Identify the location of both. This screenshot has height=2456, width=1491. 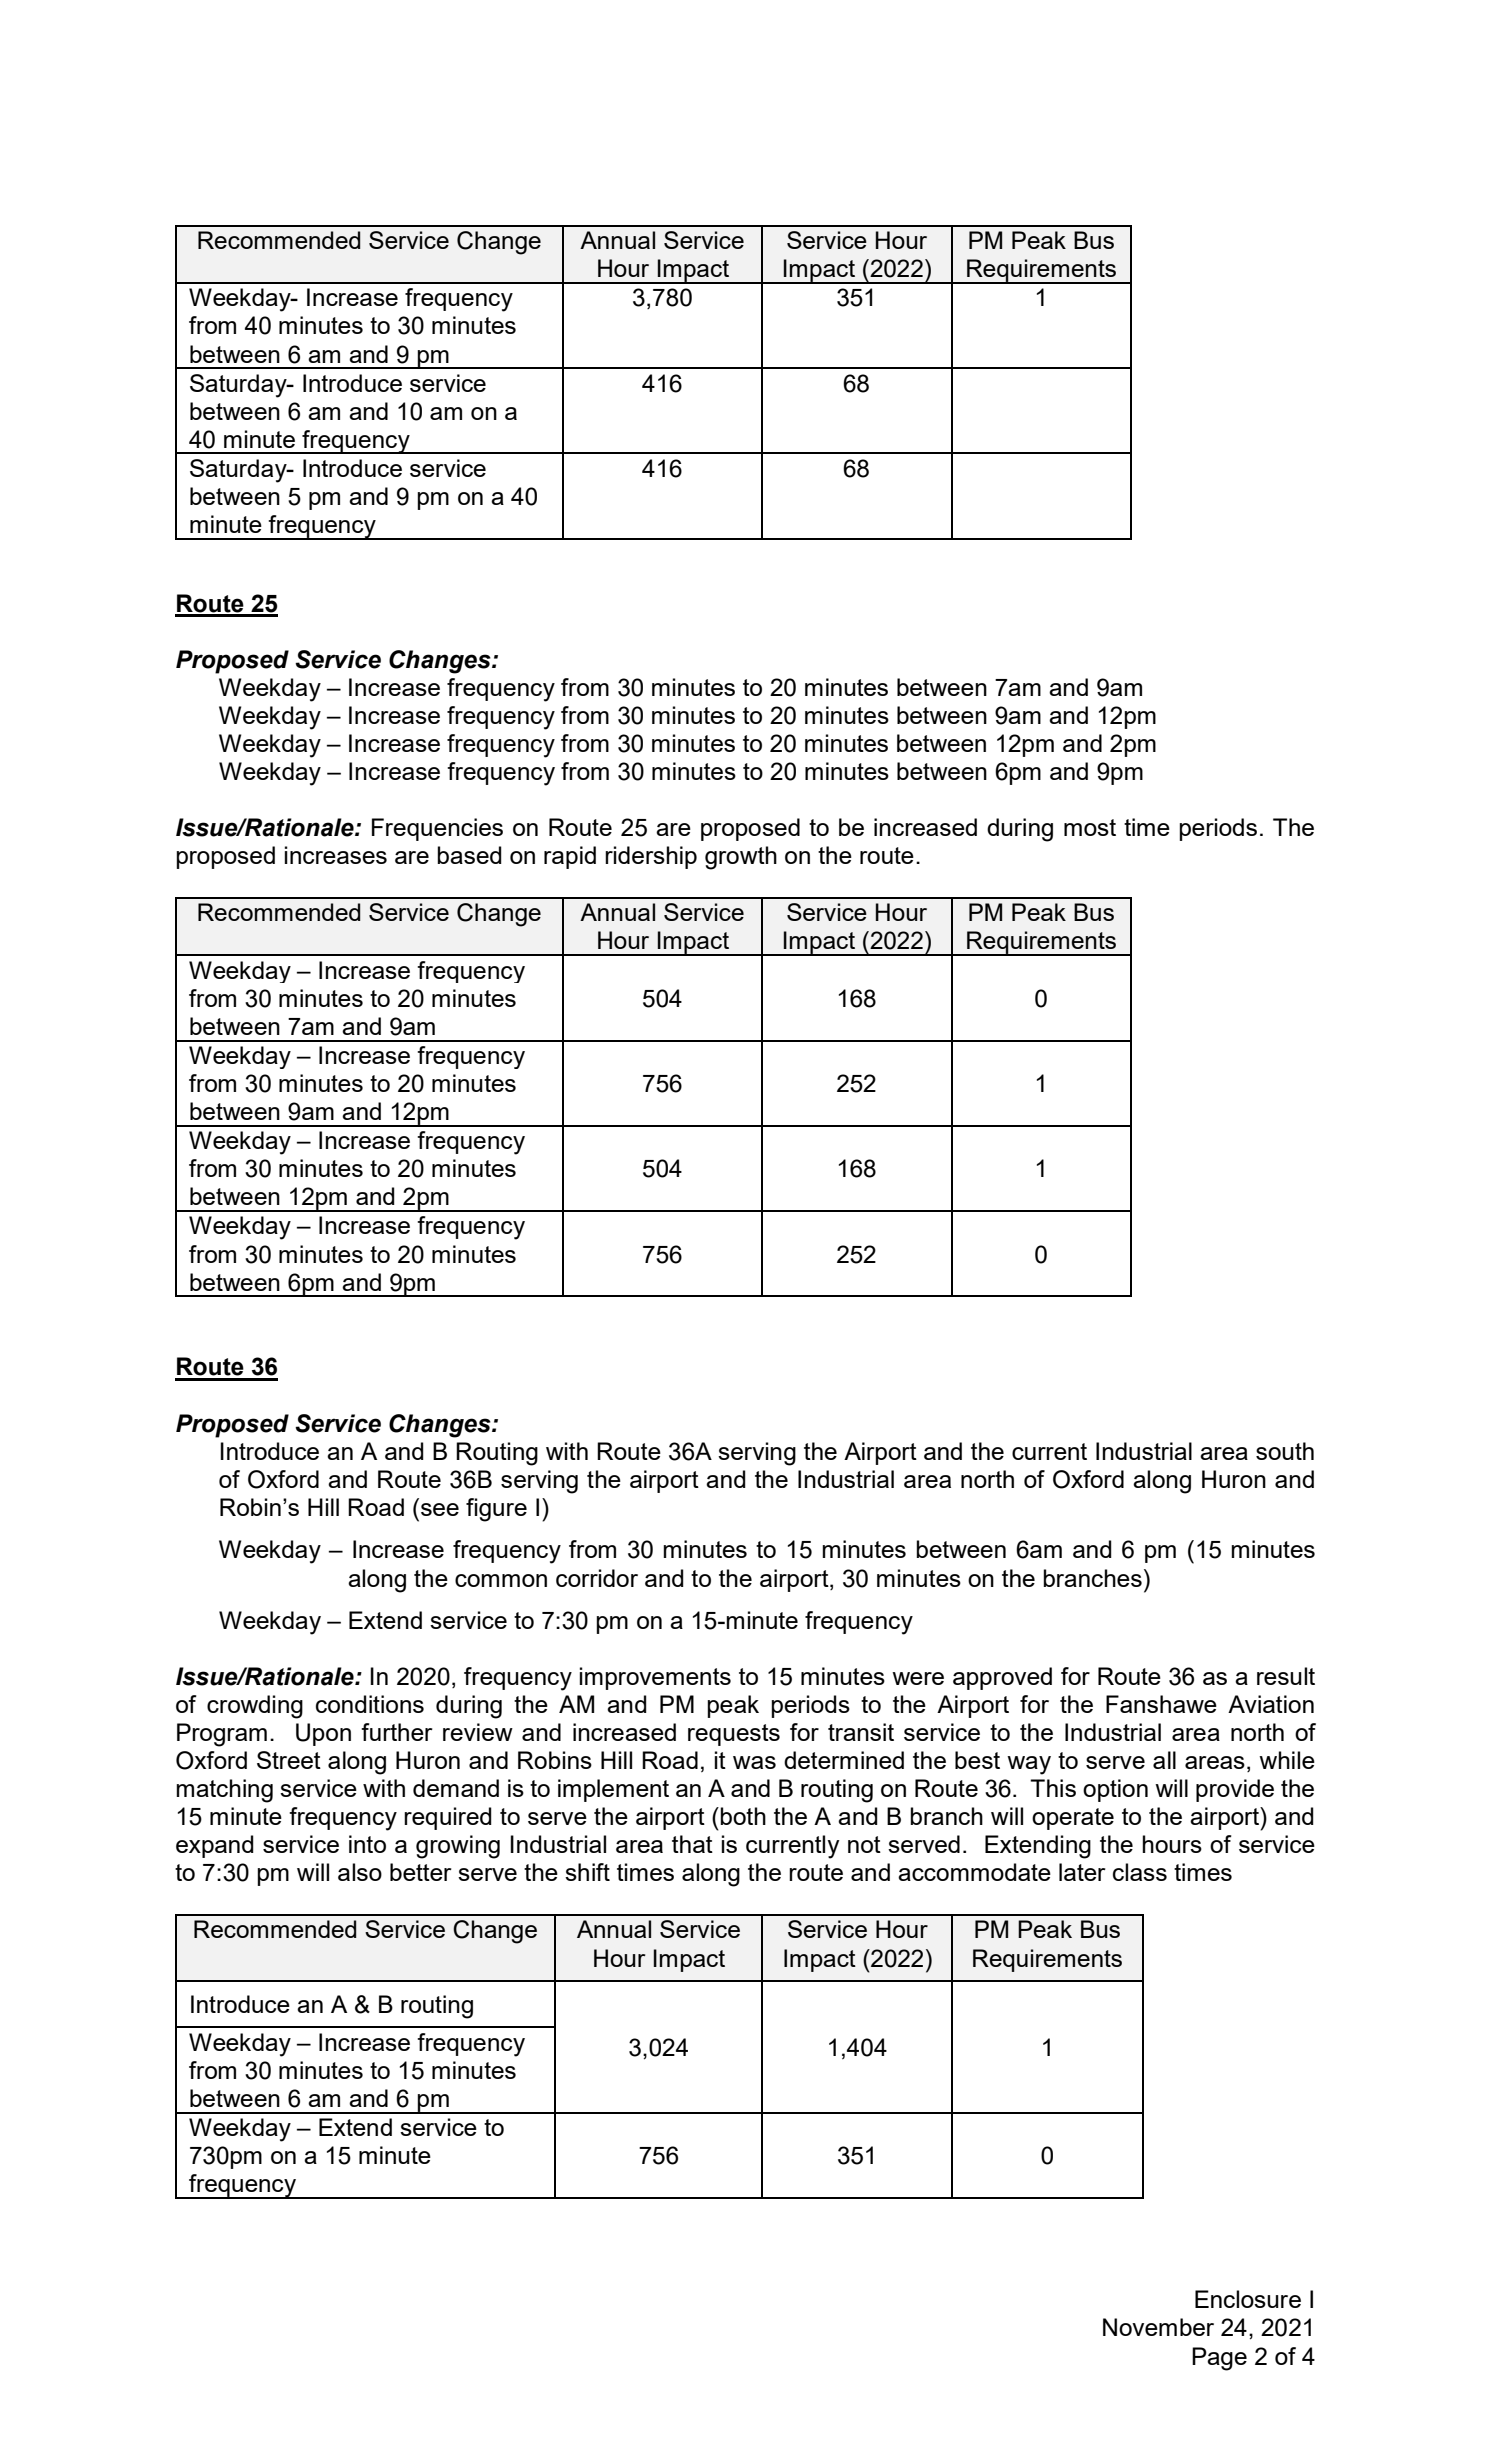
(743, 1816).
